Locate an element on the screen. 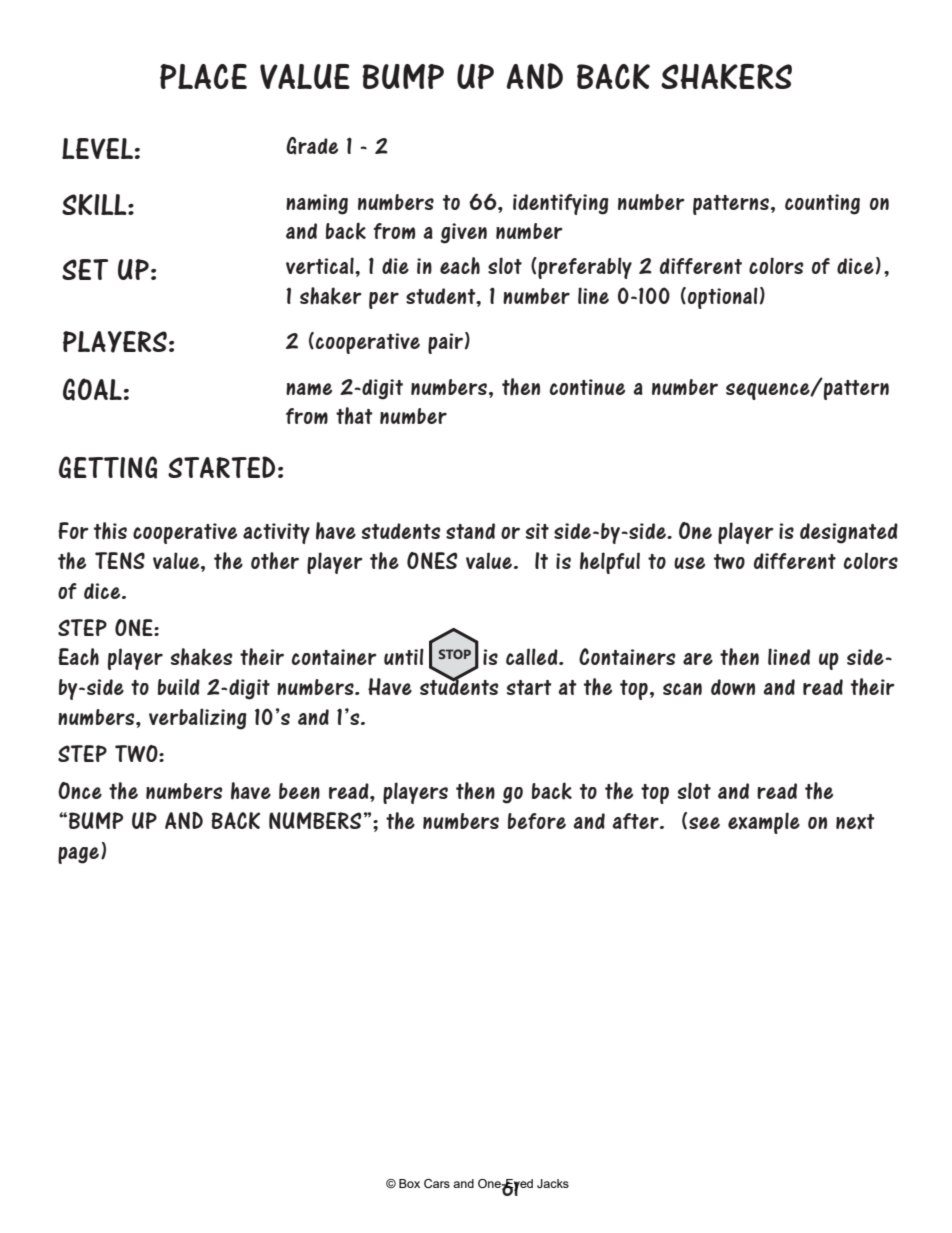 The width and height of the screenshot is (952, 1233). stand is located at coordinates (470, 531).
